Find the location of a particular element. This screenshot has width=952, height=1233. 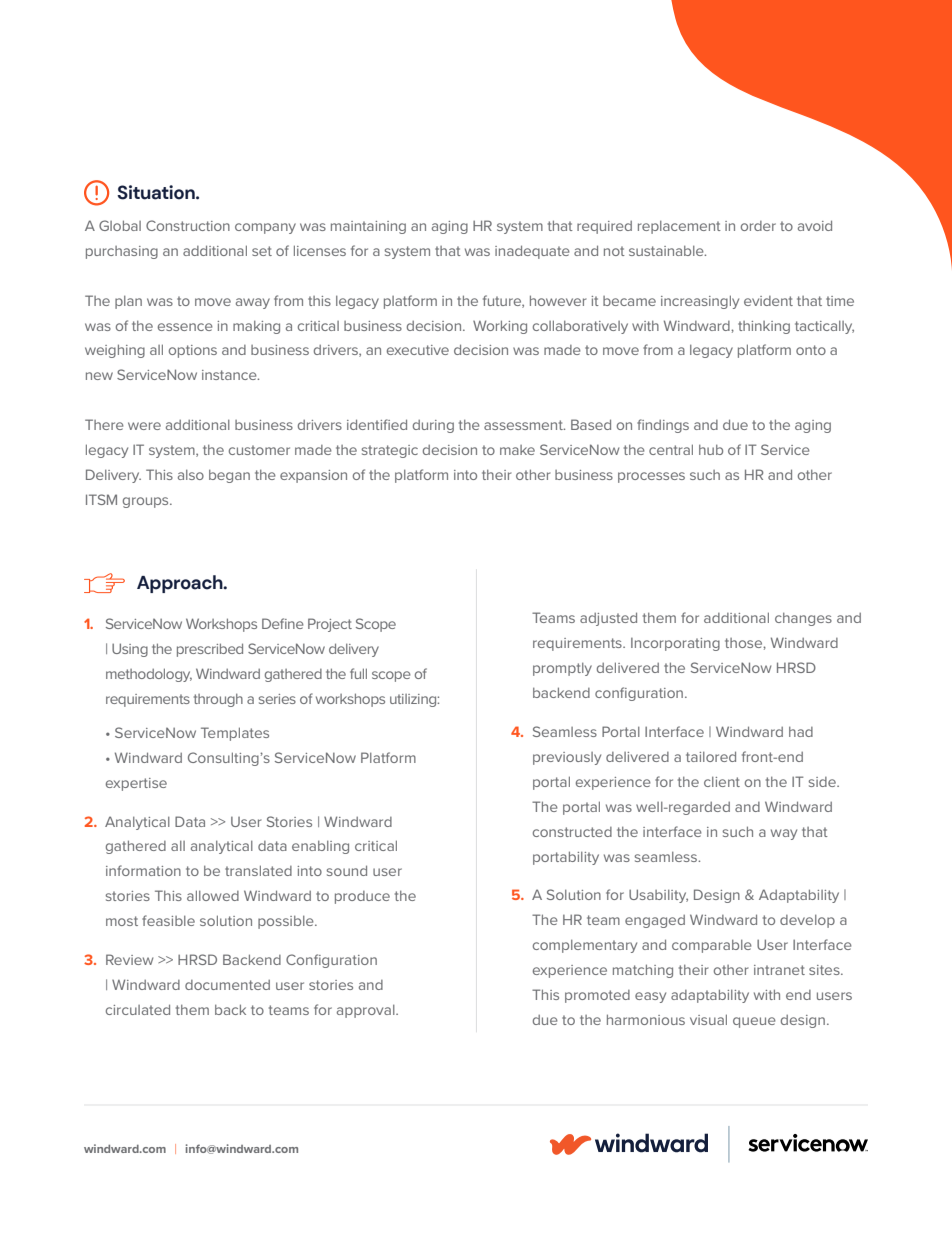

adjusted is located at coordinates (608, 619).
